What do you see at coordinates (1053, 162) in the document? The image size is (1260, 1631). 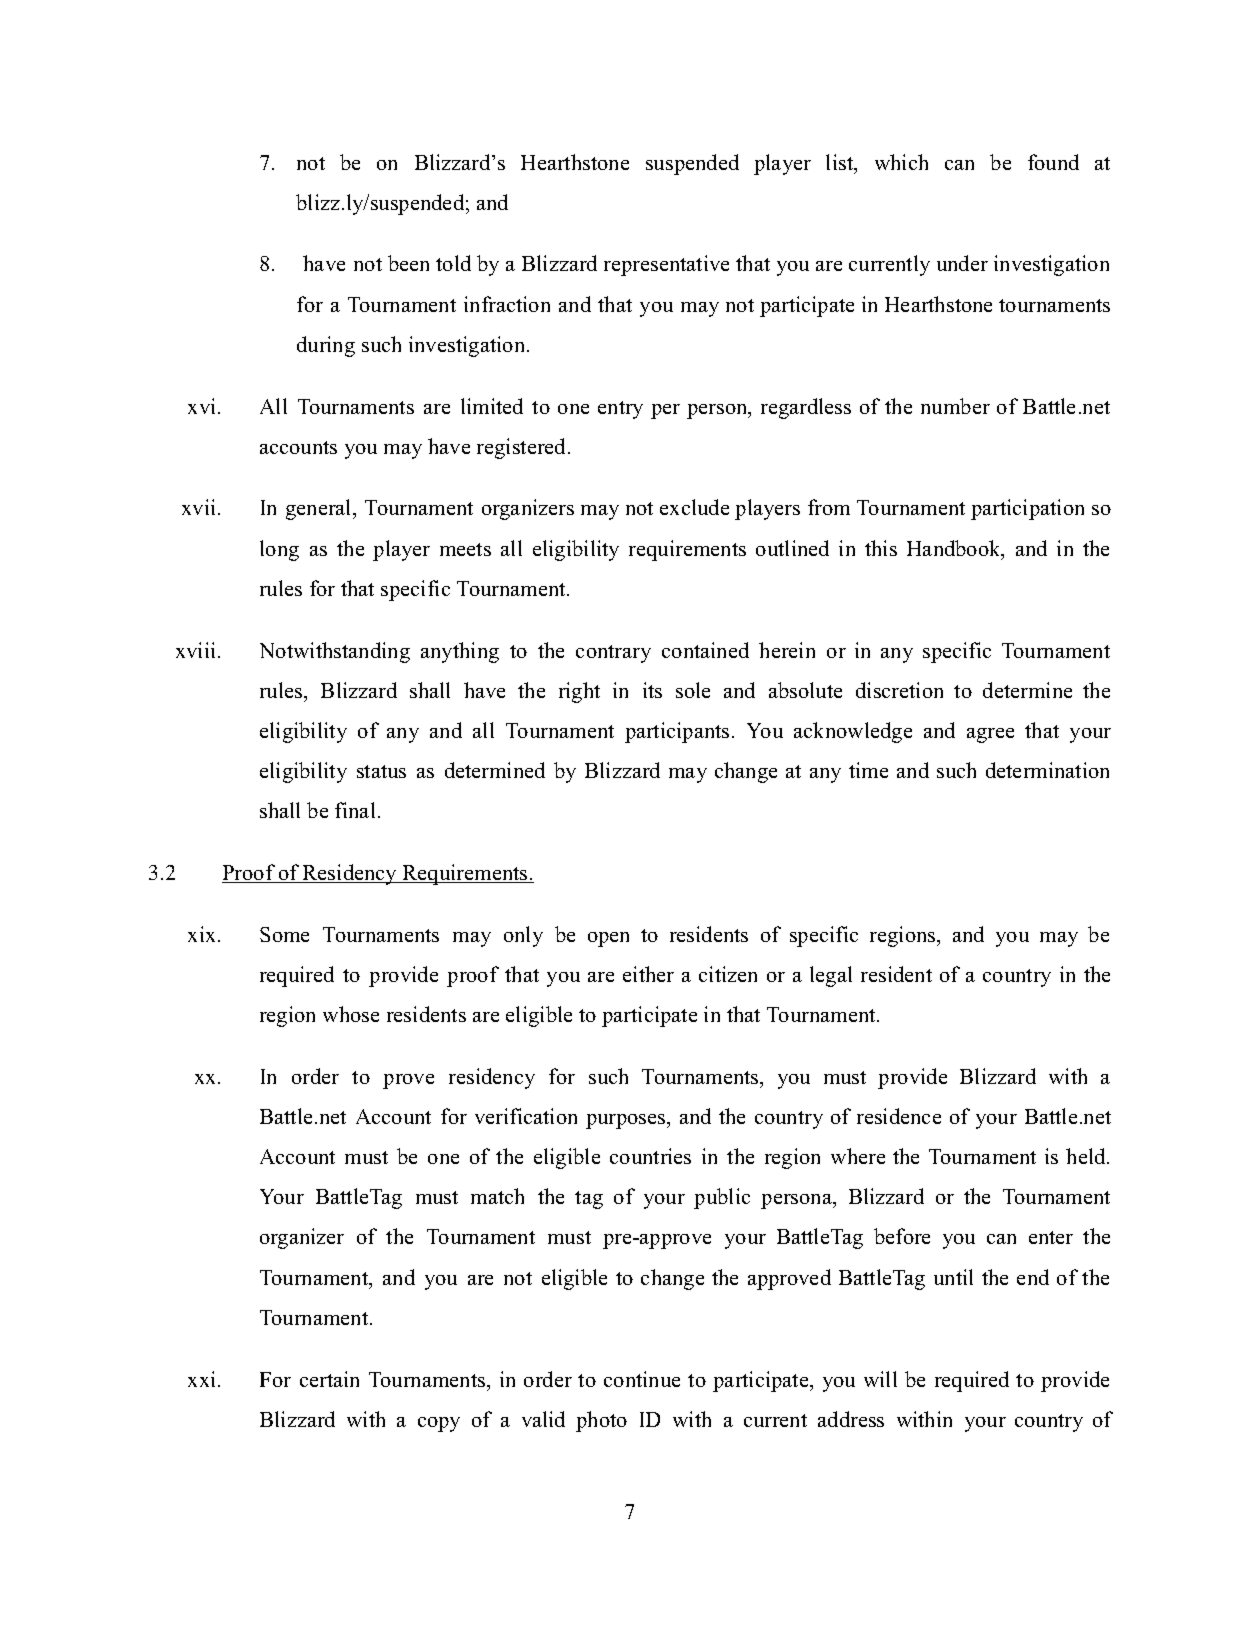 I see `found` at bounding box center [1053, 162].
